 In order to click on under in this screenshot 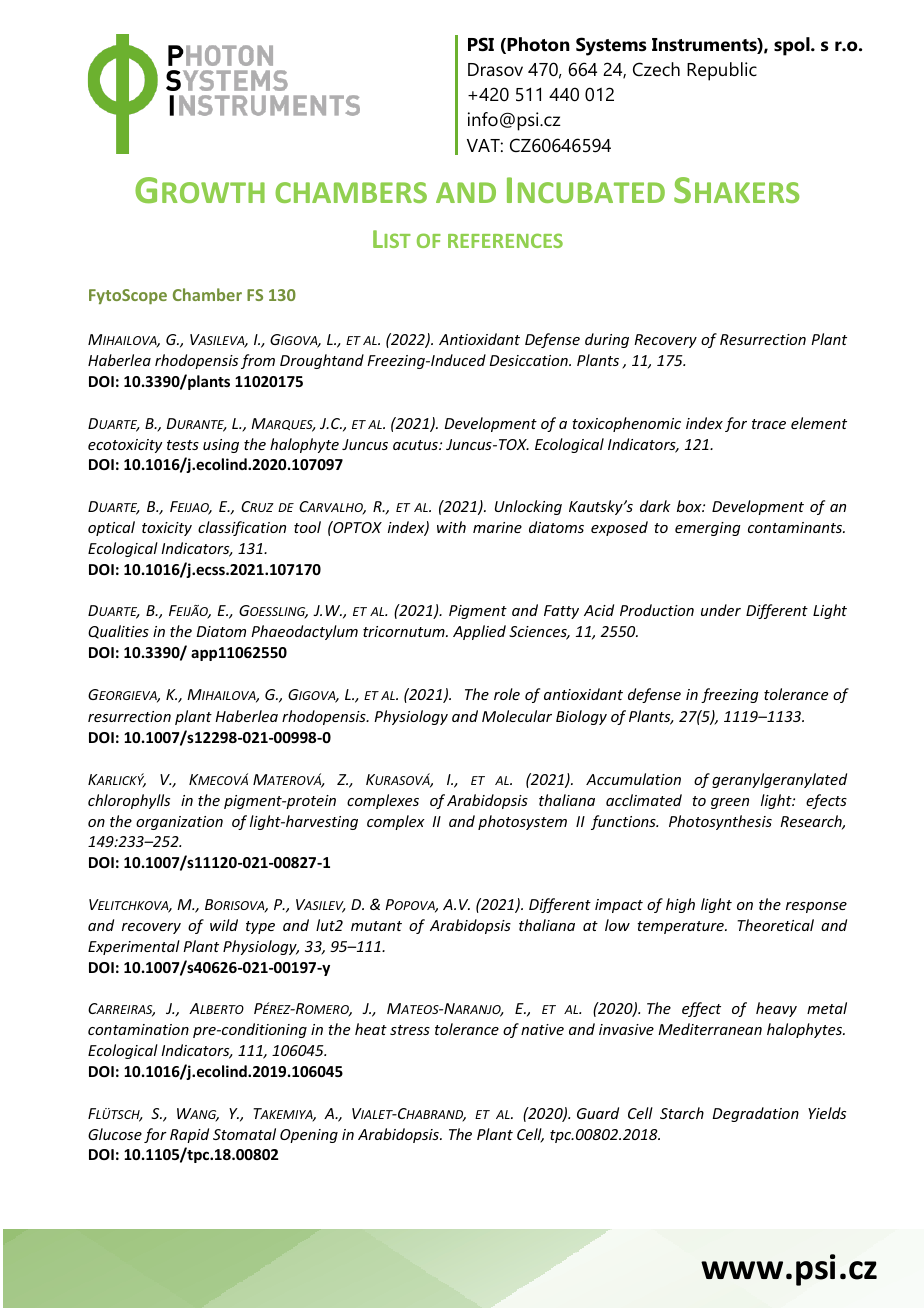, I will do `click(721, 610)`.
